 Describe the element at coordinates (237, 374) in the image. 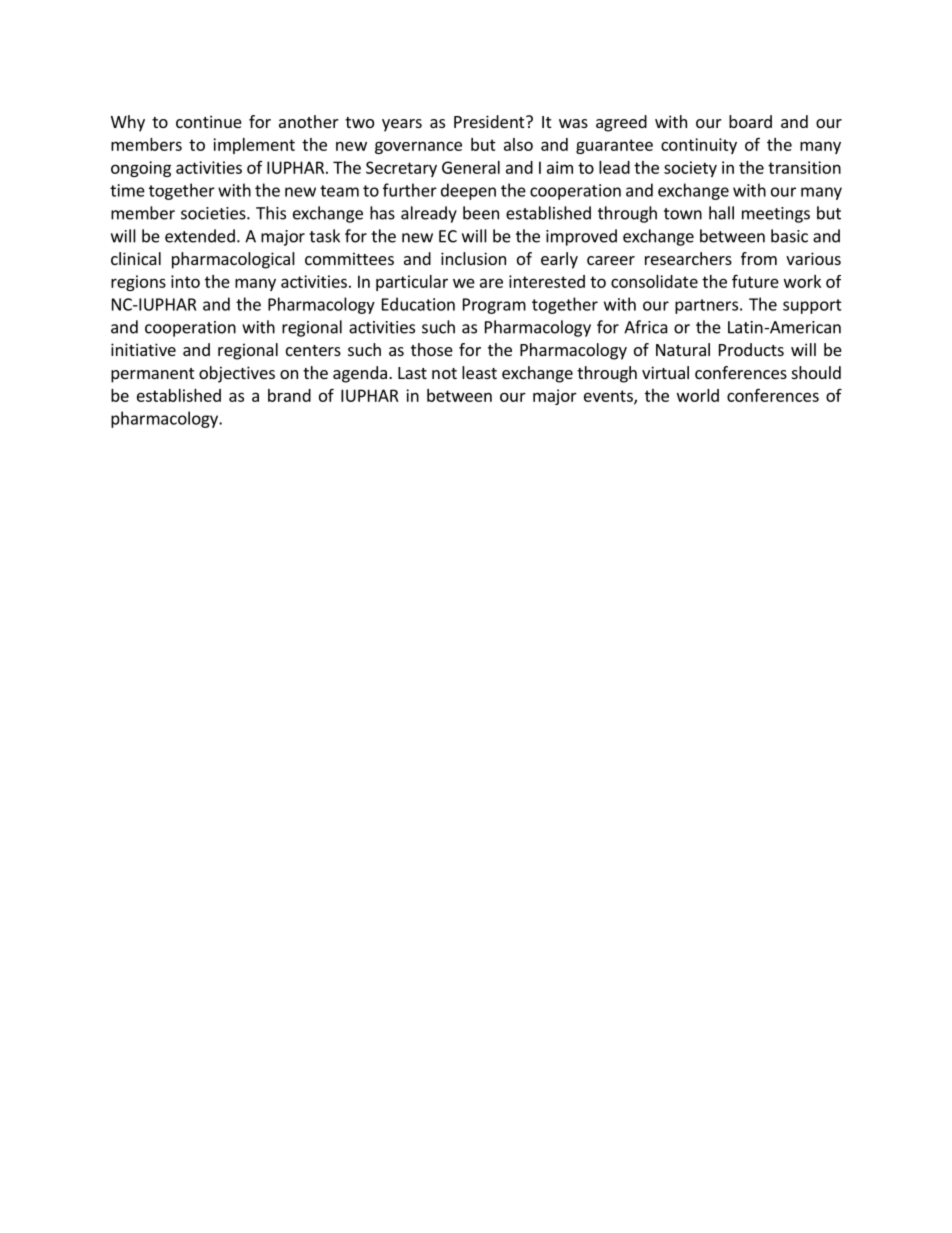

I see `objectives` at that location.
